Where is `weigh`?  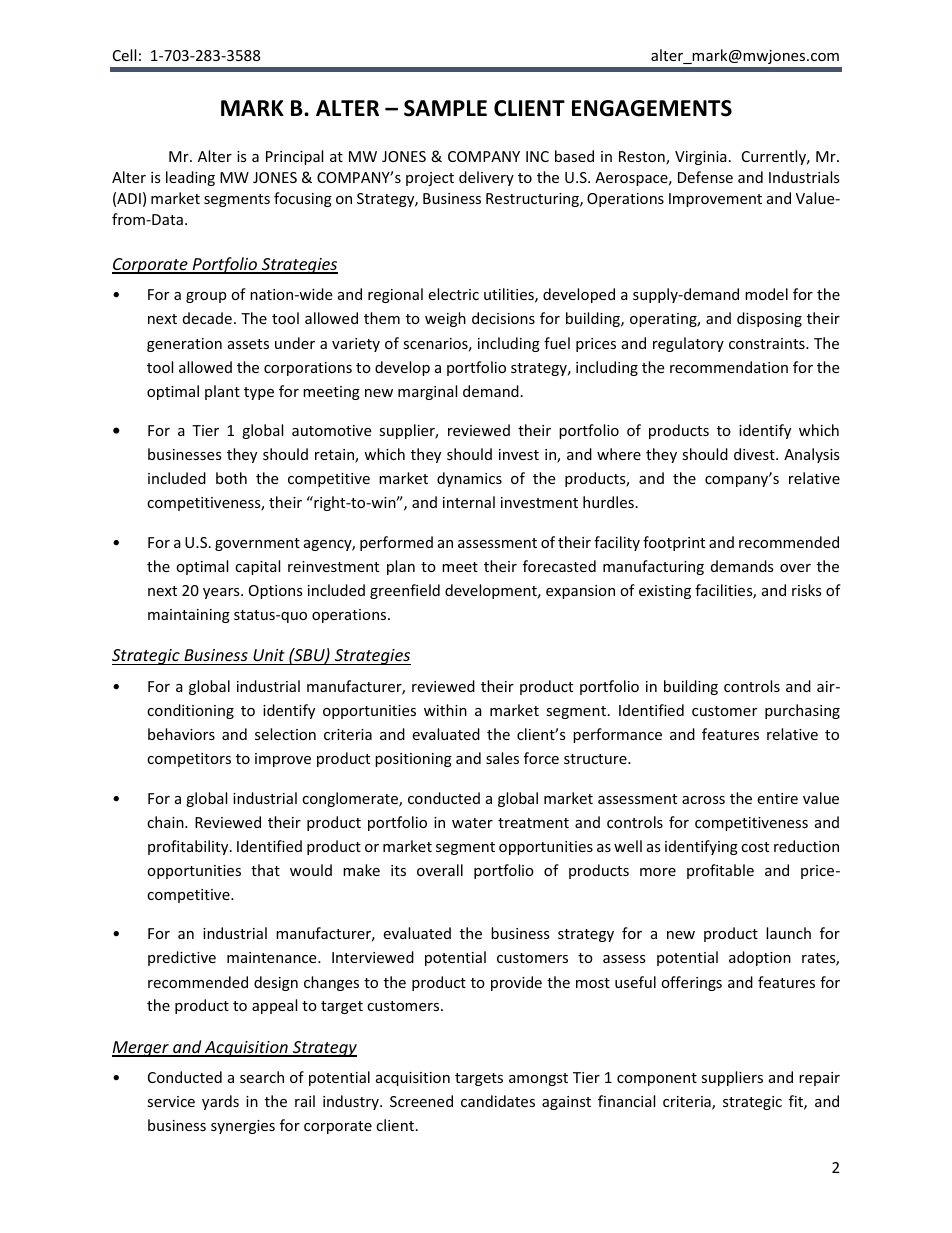 weigh is located at coordinates (445, 319).
